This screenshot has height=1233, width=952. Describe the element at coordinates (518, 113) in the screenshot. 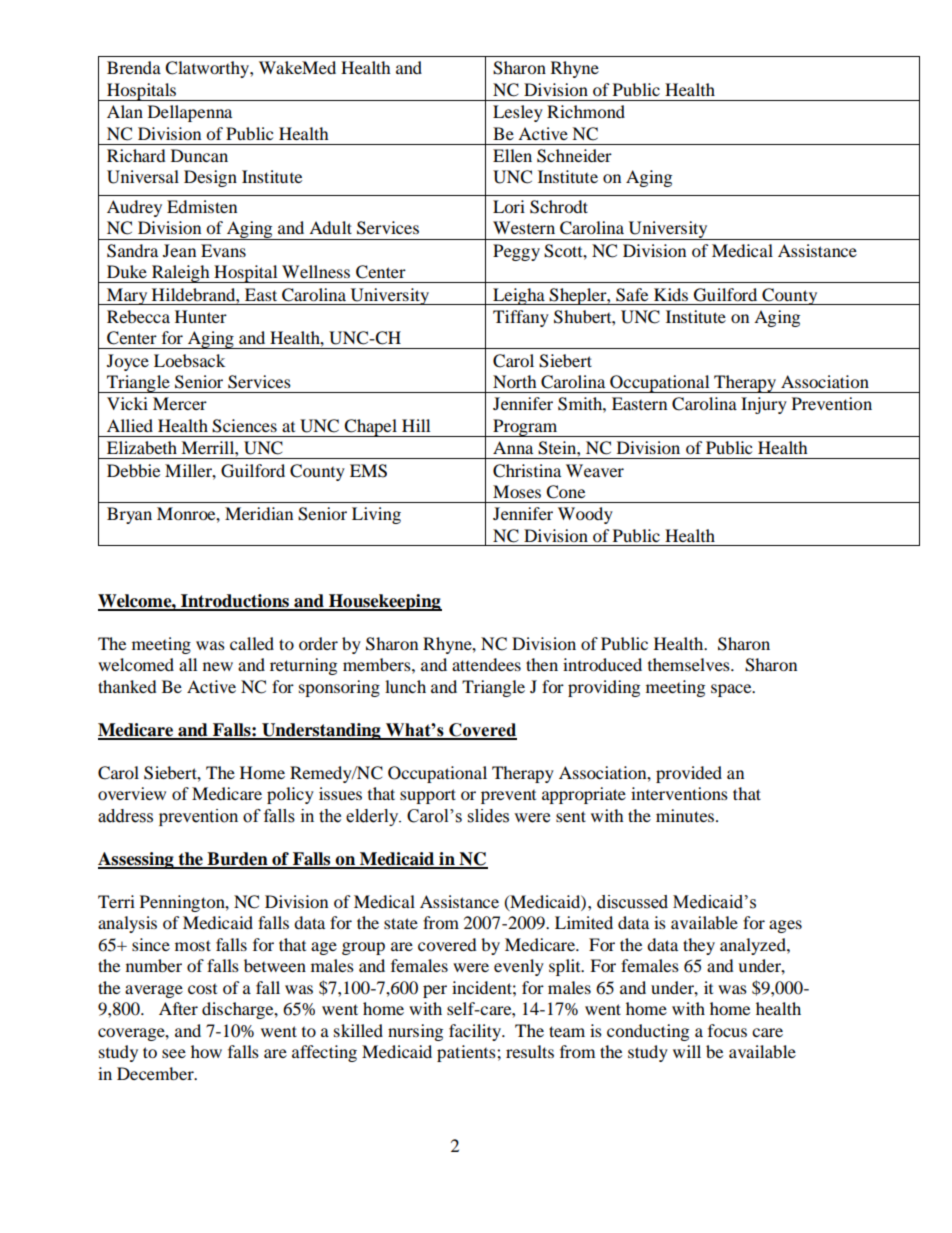

I see `Lesley` at that location.
